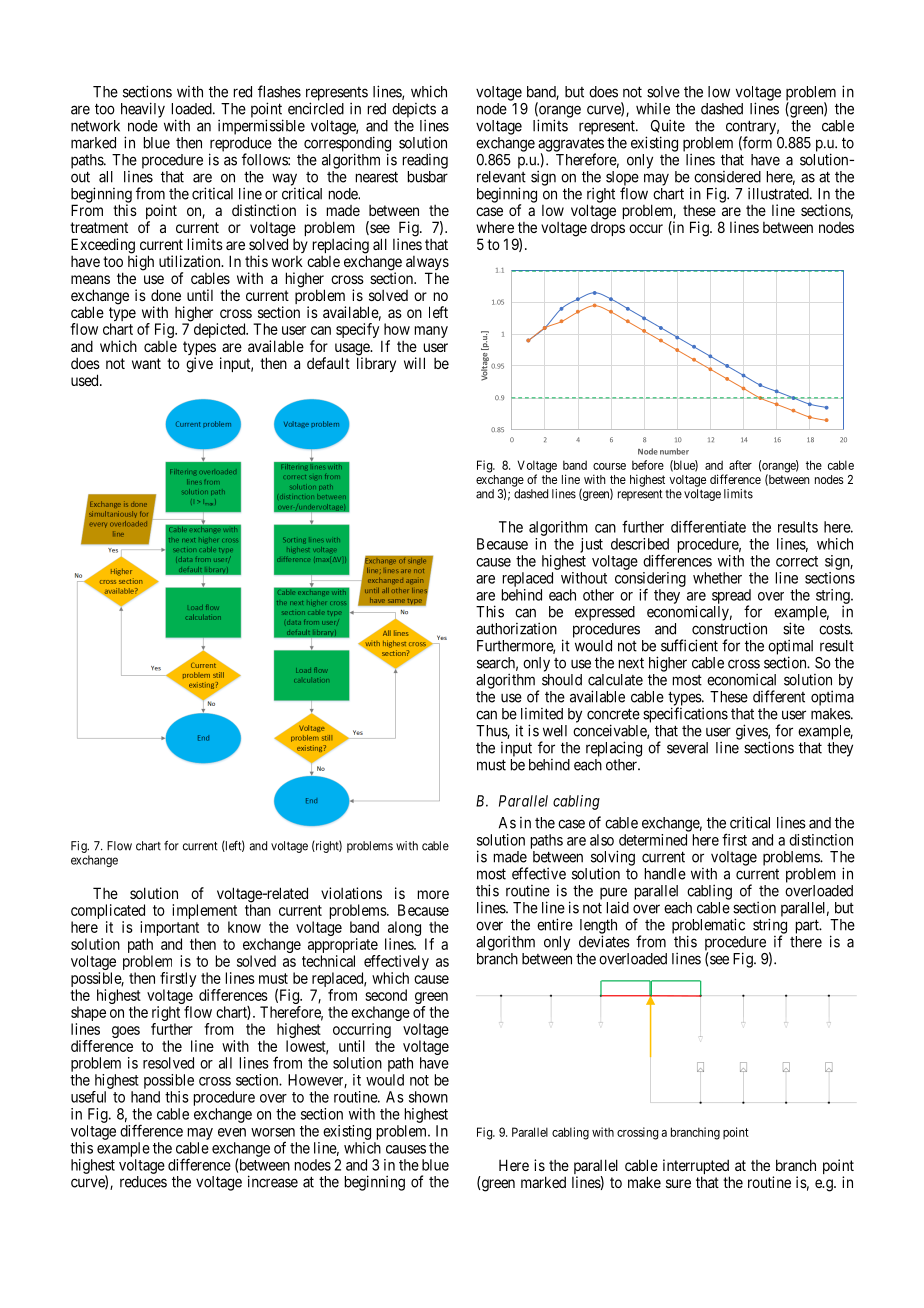 The width and height of the image is (924, 1308). What do you see at coordinates (668, 126) in the image?
I see `Quite` at bounding box center [668, 126].
